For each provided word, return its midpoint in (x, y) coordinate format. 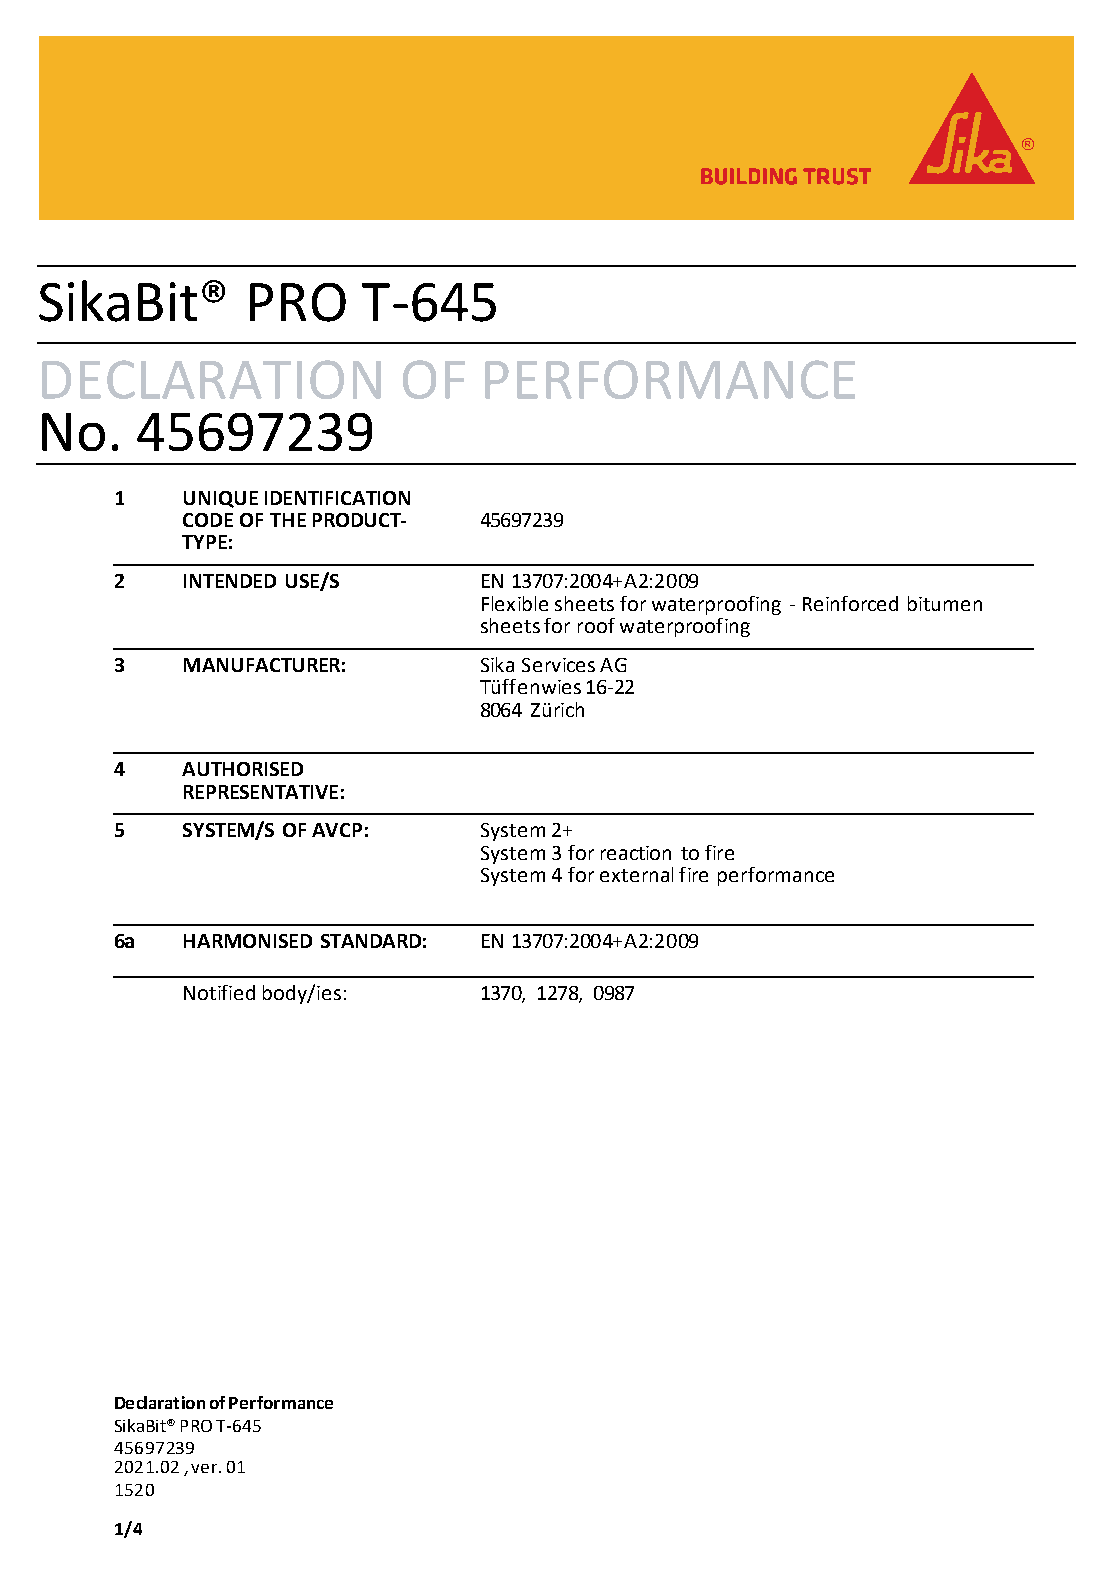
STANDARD (371, 941)
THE (288, 520)
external (636, 874)
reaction (636, 853)
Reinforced (850, 603)
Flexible (515, 603)
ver (204, 1468)
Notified (219, 992)
